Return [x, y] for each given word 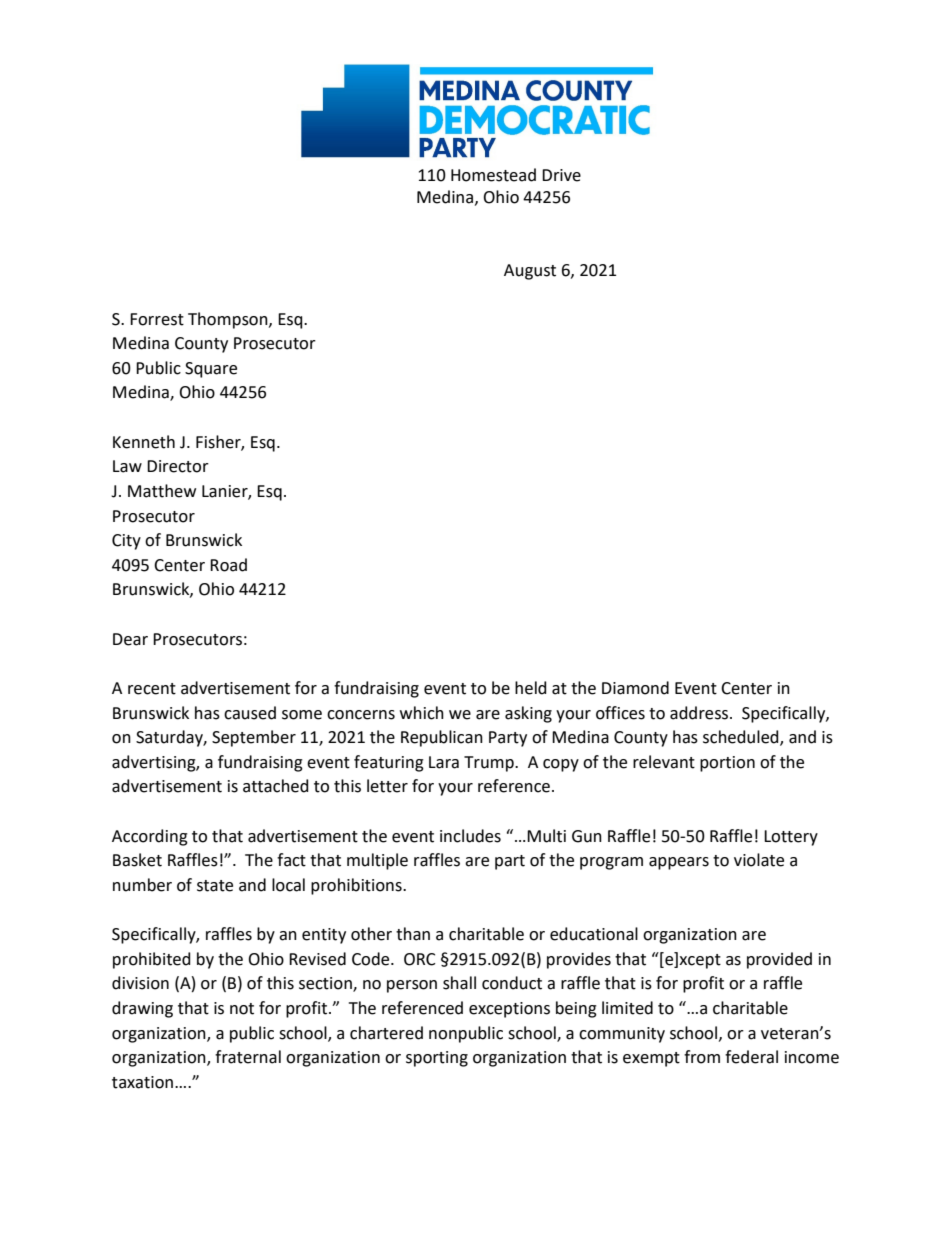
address [700, 713]
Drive [561, 175]
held [531, 688]
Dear [130, 639]
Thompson [229, 320]
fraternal [248, 1057]
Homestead [493, 175]
